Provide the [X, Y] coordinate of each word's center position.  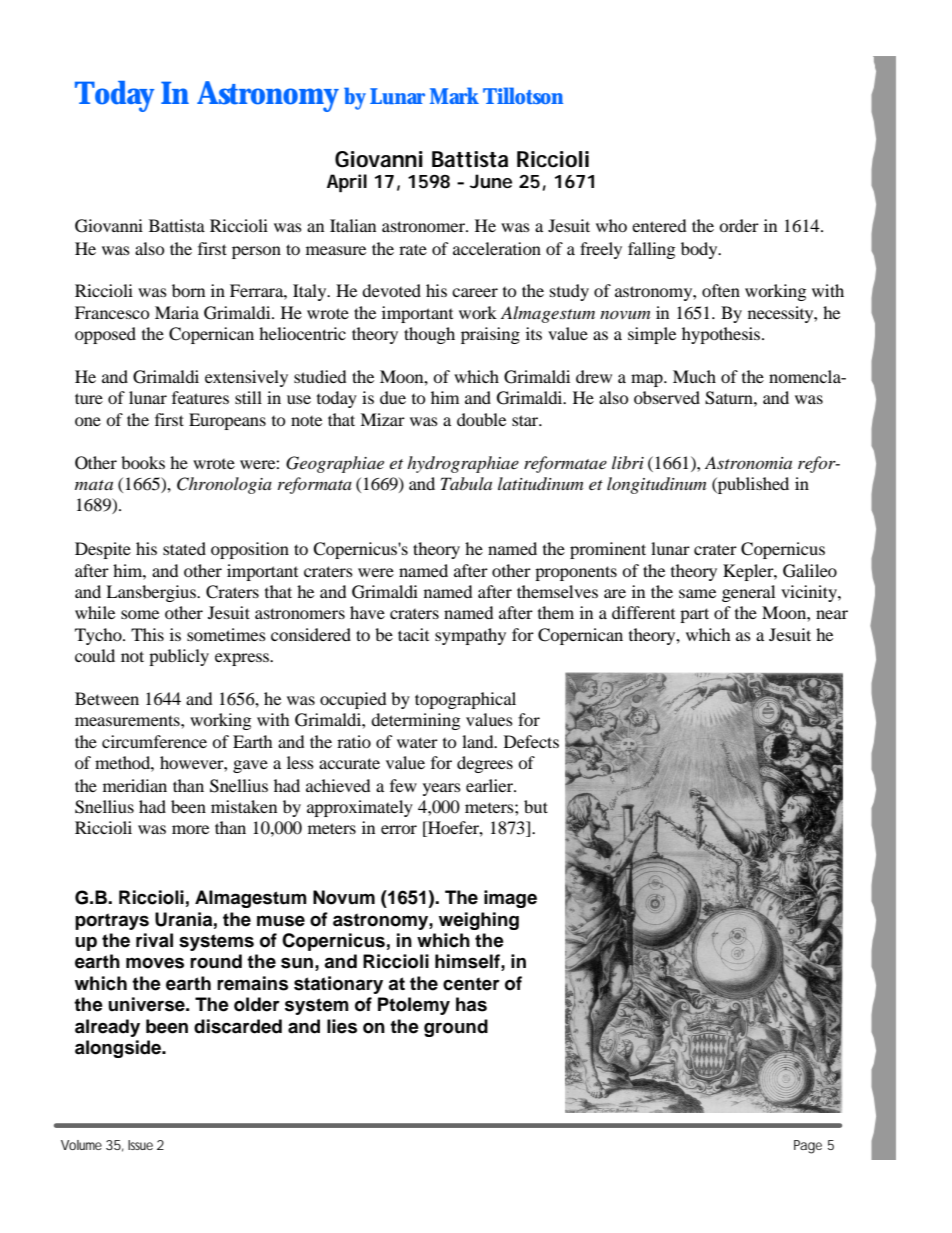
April [347, 183]
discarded [238, 1026]
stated [184, 548]
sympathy [470, 636]
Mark [454, 95]
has [471, 1004]
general [748, 593]
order [739, 225]
